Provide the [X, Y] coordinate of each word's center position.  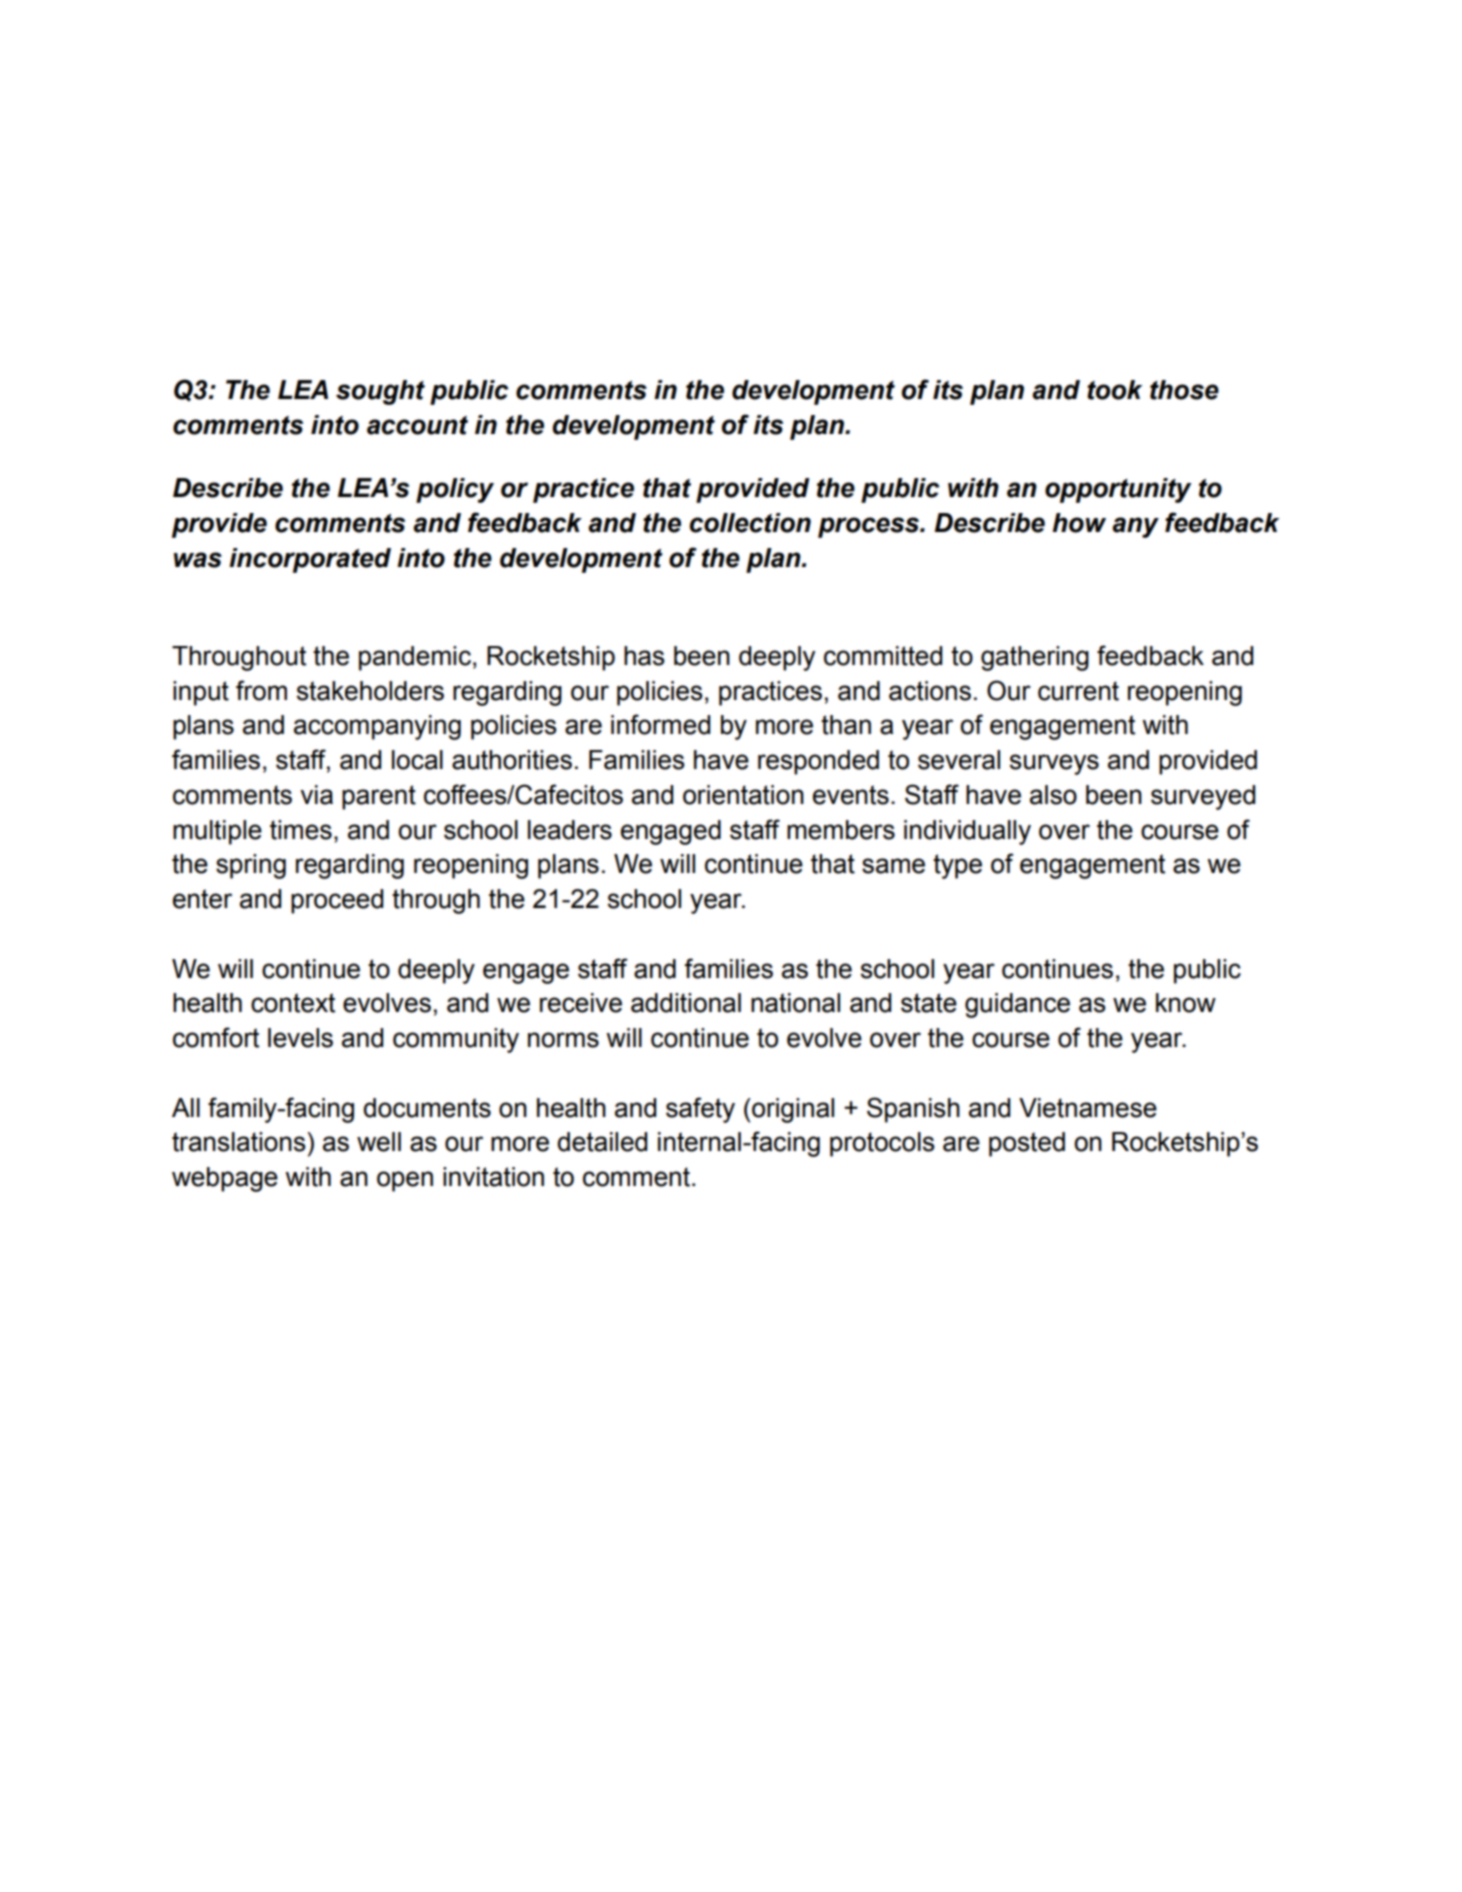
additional [686, 1003]
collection [750, 523]
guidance [1017, 1005]
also [1053, 795]
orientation [743, 795]
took [1114, 390]
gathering [1035, 658]
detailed [602, 1142]
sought [380, 392]
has [644, 656]
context [293, 1003]
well [379, 1142]
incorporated [310, 560]
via [316, 795]
